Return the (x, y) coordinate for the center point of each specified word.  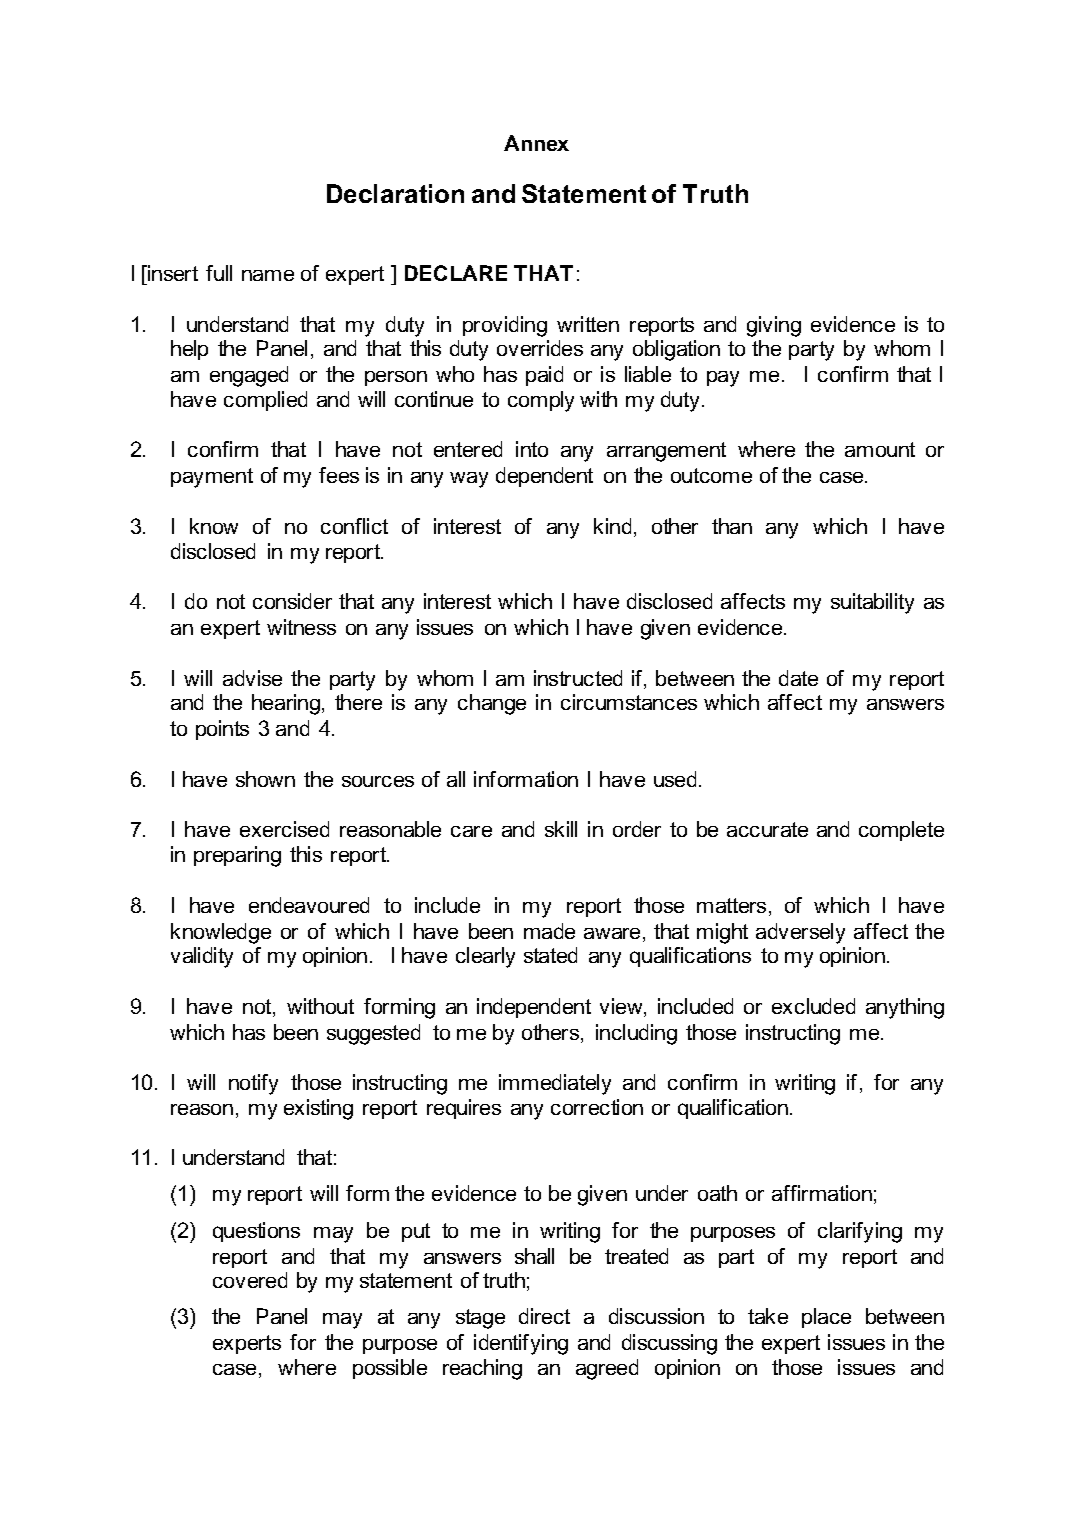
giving (774, 326)
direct (544, 1316)
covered (250, 1280)
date (798, 678)
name (268, 275)
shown (265, 779)
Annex (536, 143)
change (492, 704)
